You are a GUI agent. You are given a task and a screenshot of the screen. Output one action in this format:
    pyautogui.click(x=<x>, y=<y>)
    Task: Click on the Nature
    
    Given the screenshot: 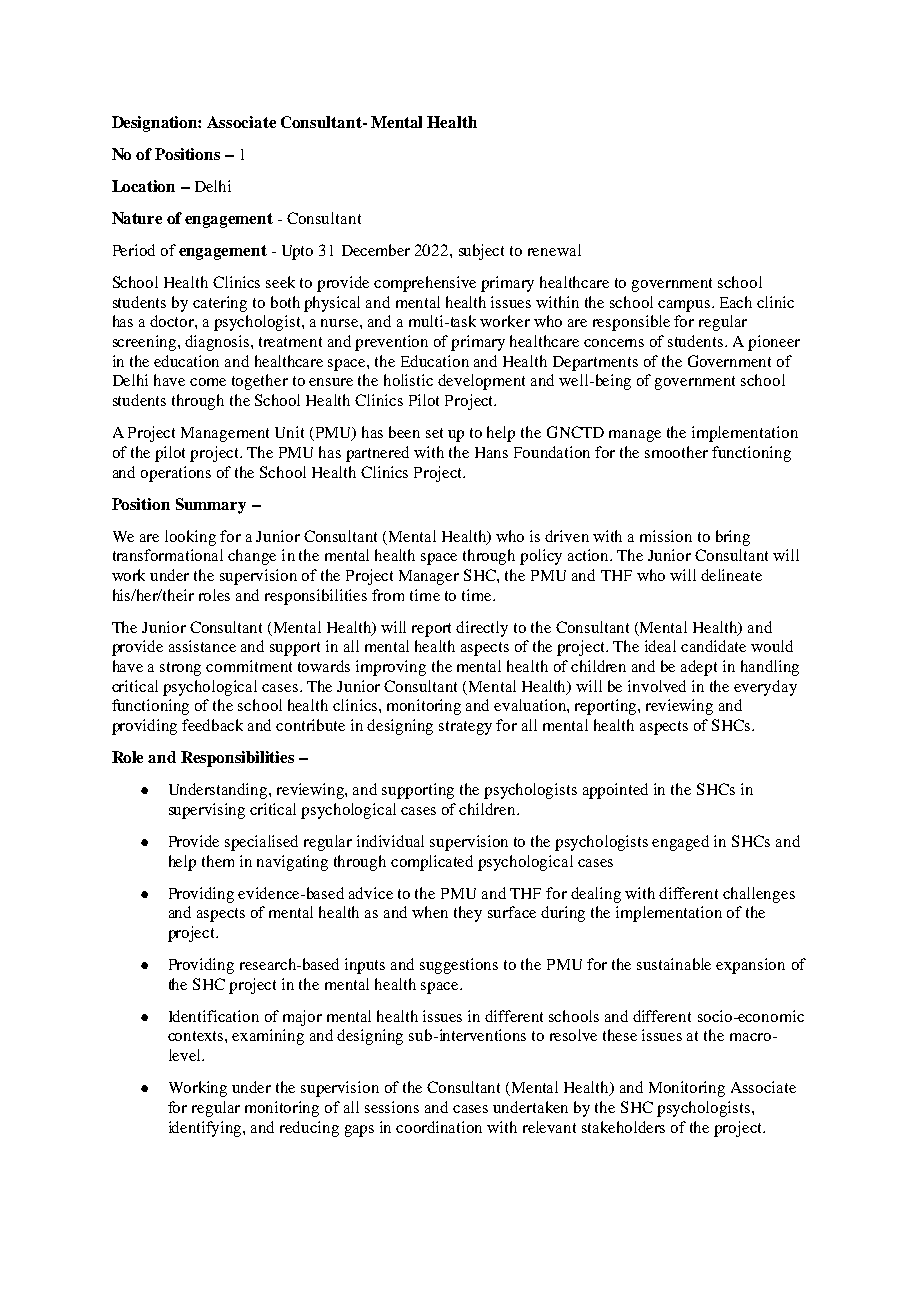 What is the action you would take?
    pyautogui.click(x=137, y=218)
